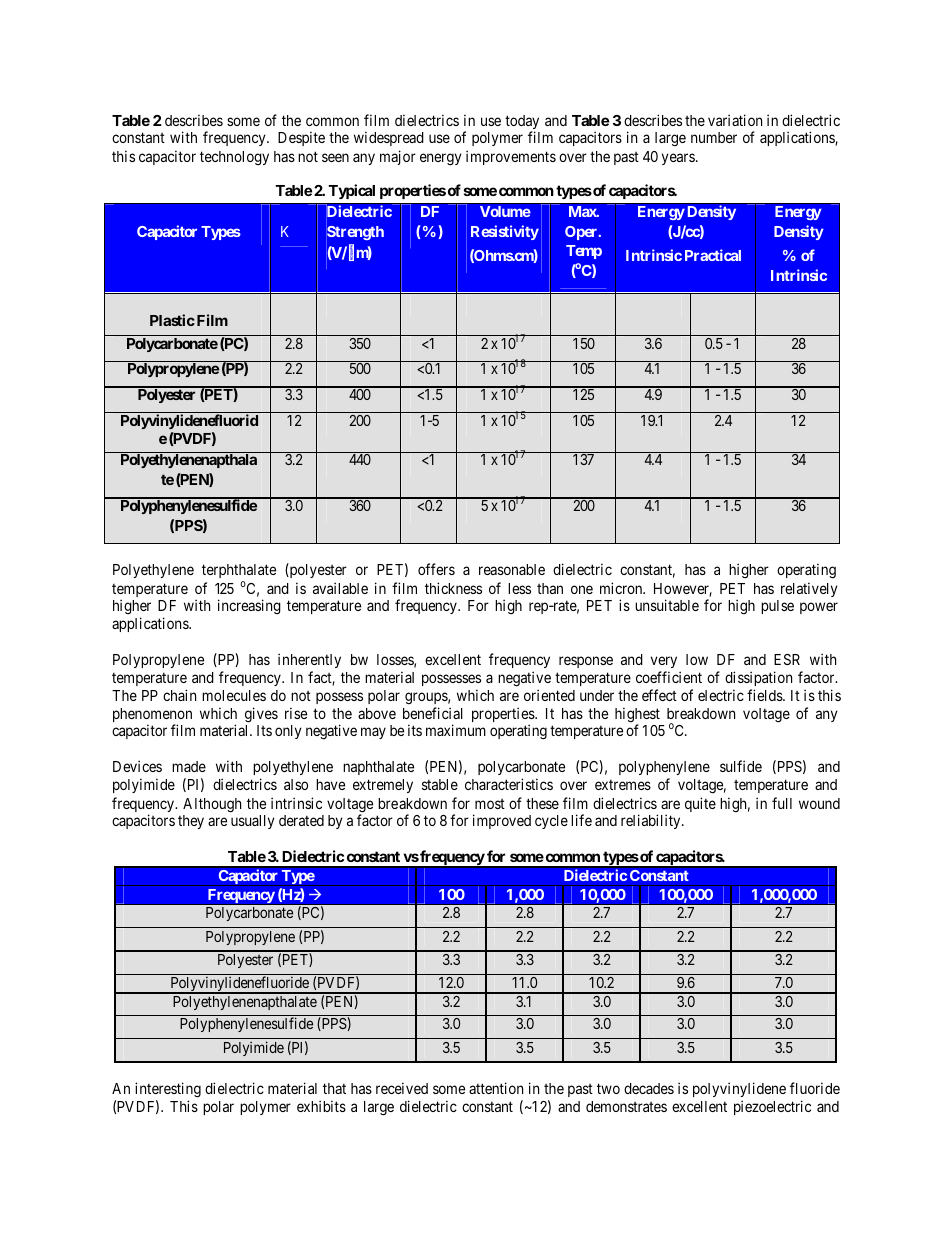 This image has height=1233, width=952. I want to click on attention, so click(496, 1088).
